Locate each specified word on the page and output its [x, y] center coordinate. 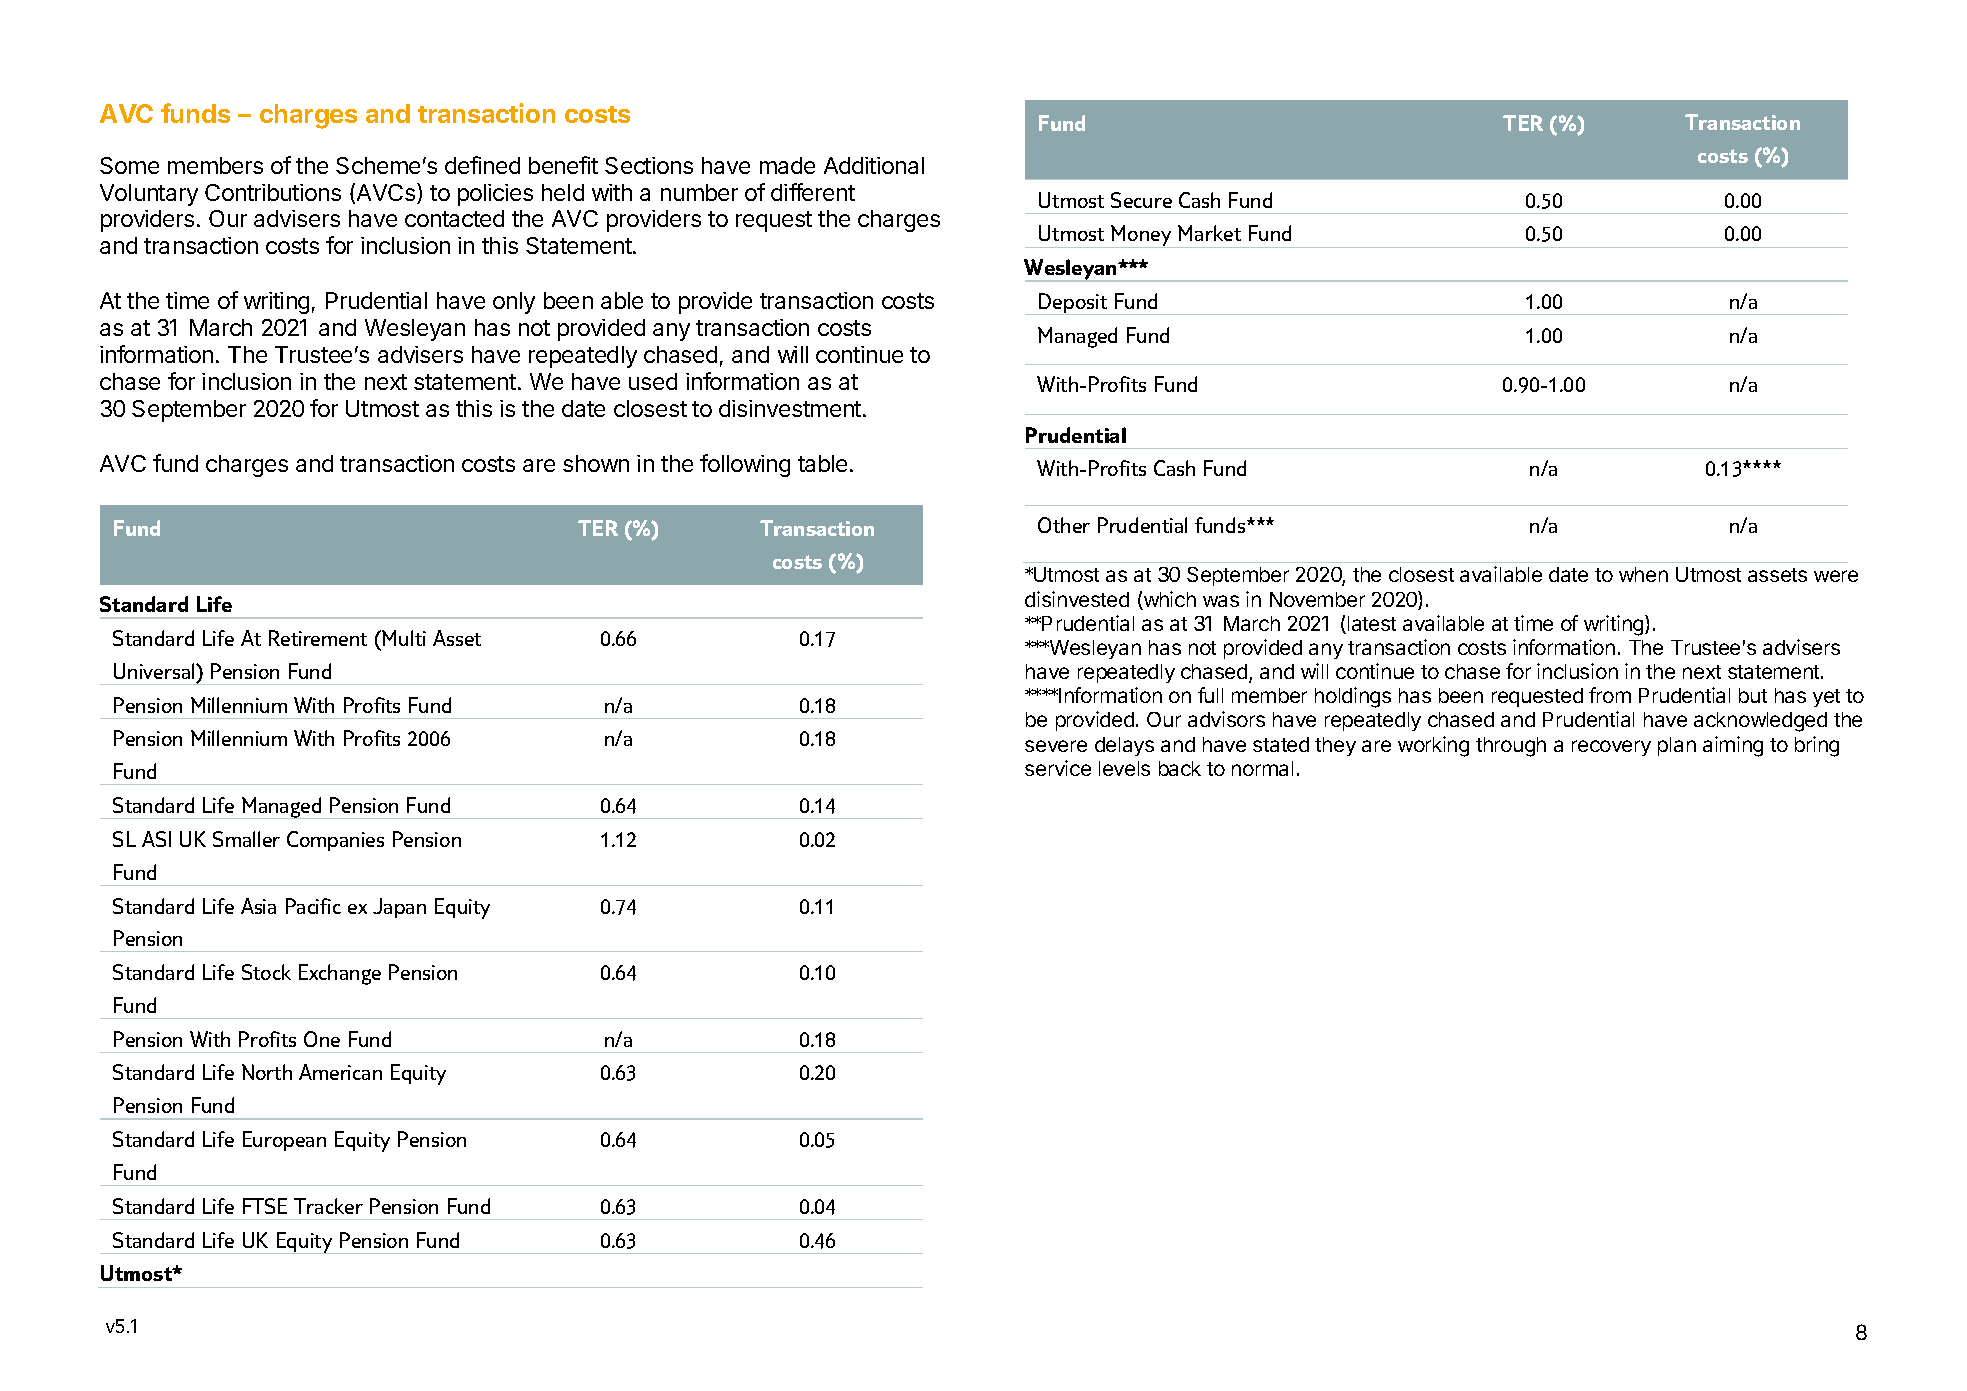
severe [1056, 746]
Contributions [273, 192]
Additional [874, 165]
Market [1209, 233]
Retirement [318, 638]
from [1610, 695]
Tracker [328, 1206]
